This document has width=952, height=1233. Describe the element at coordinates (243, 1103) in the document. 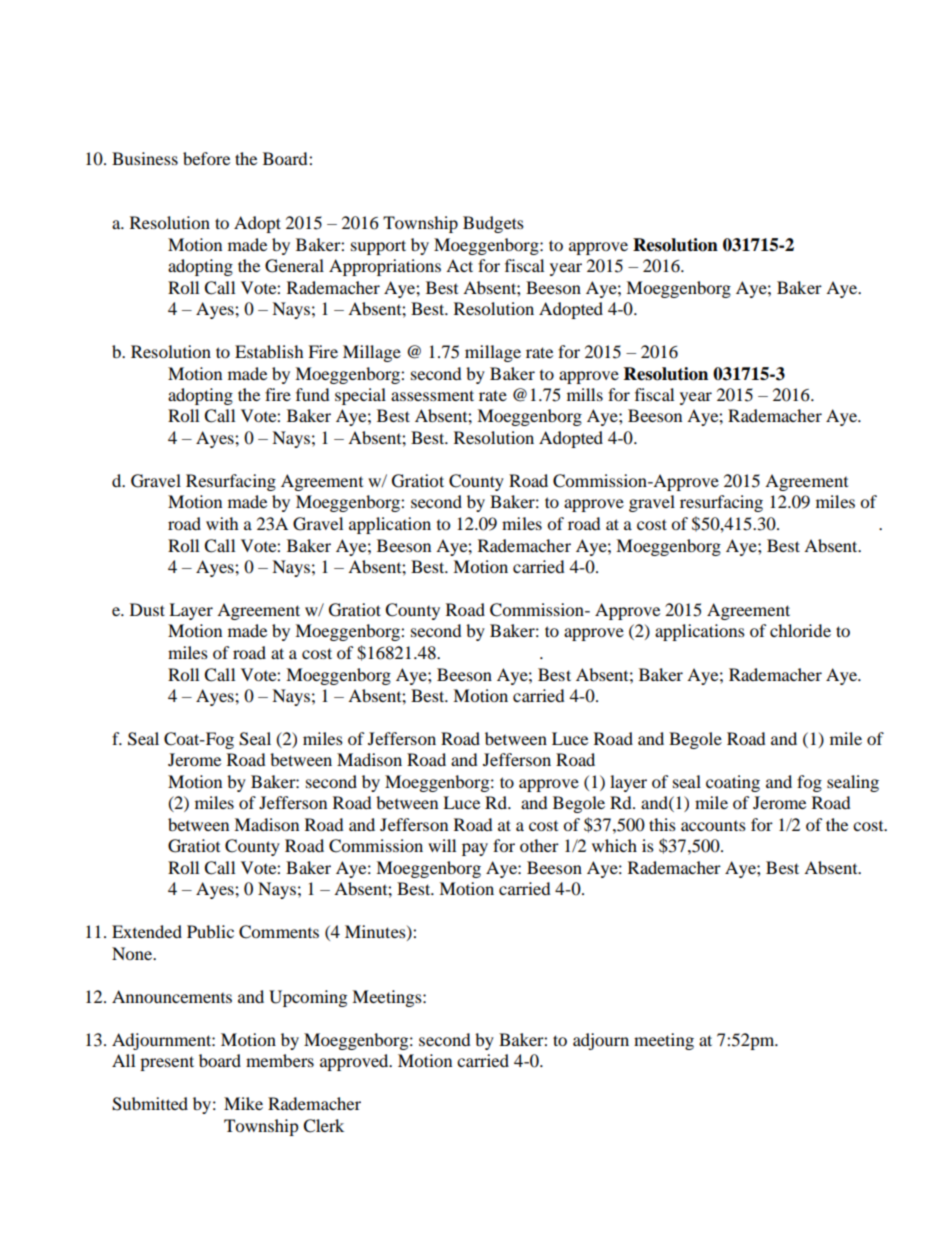

I see `Mike` at that location.
